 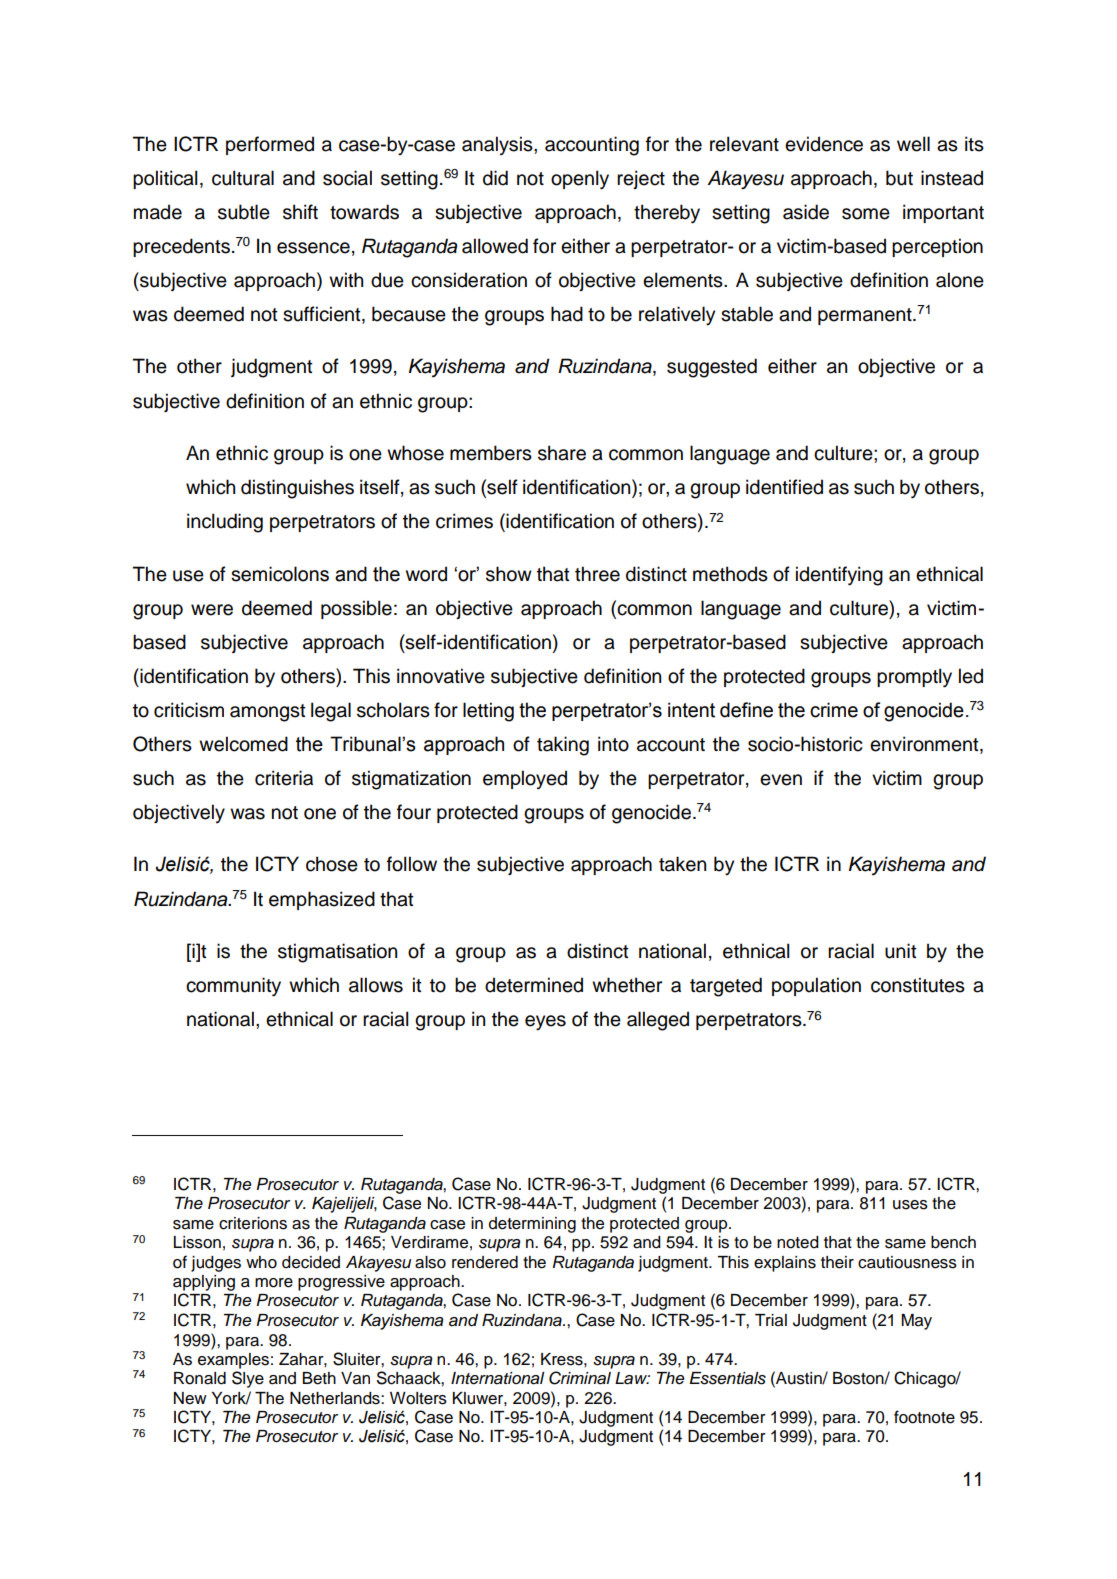 I want to click on cultural, so click(x=243, y=178).
